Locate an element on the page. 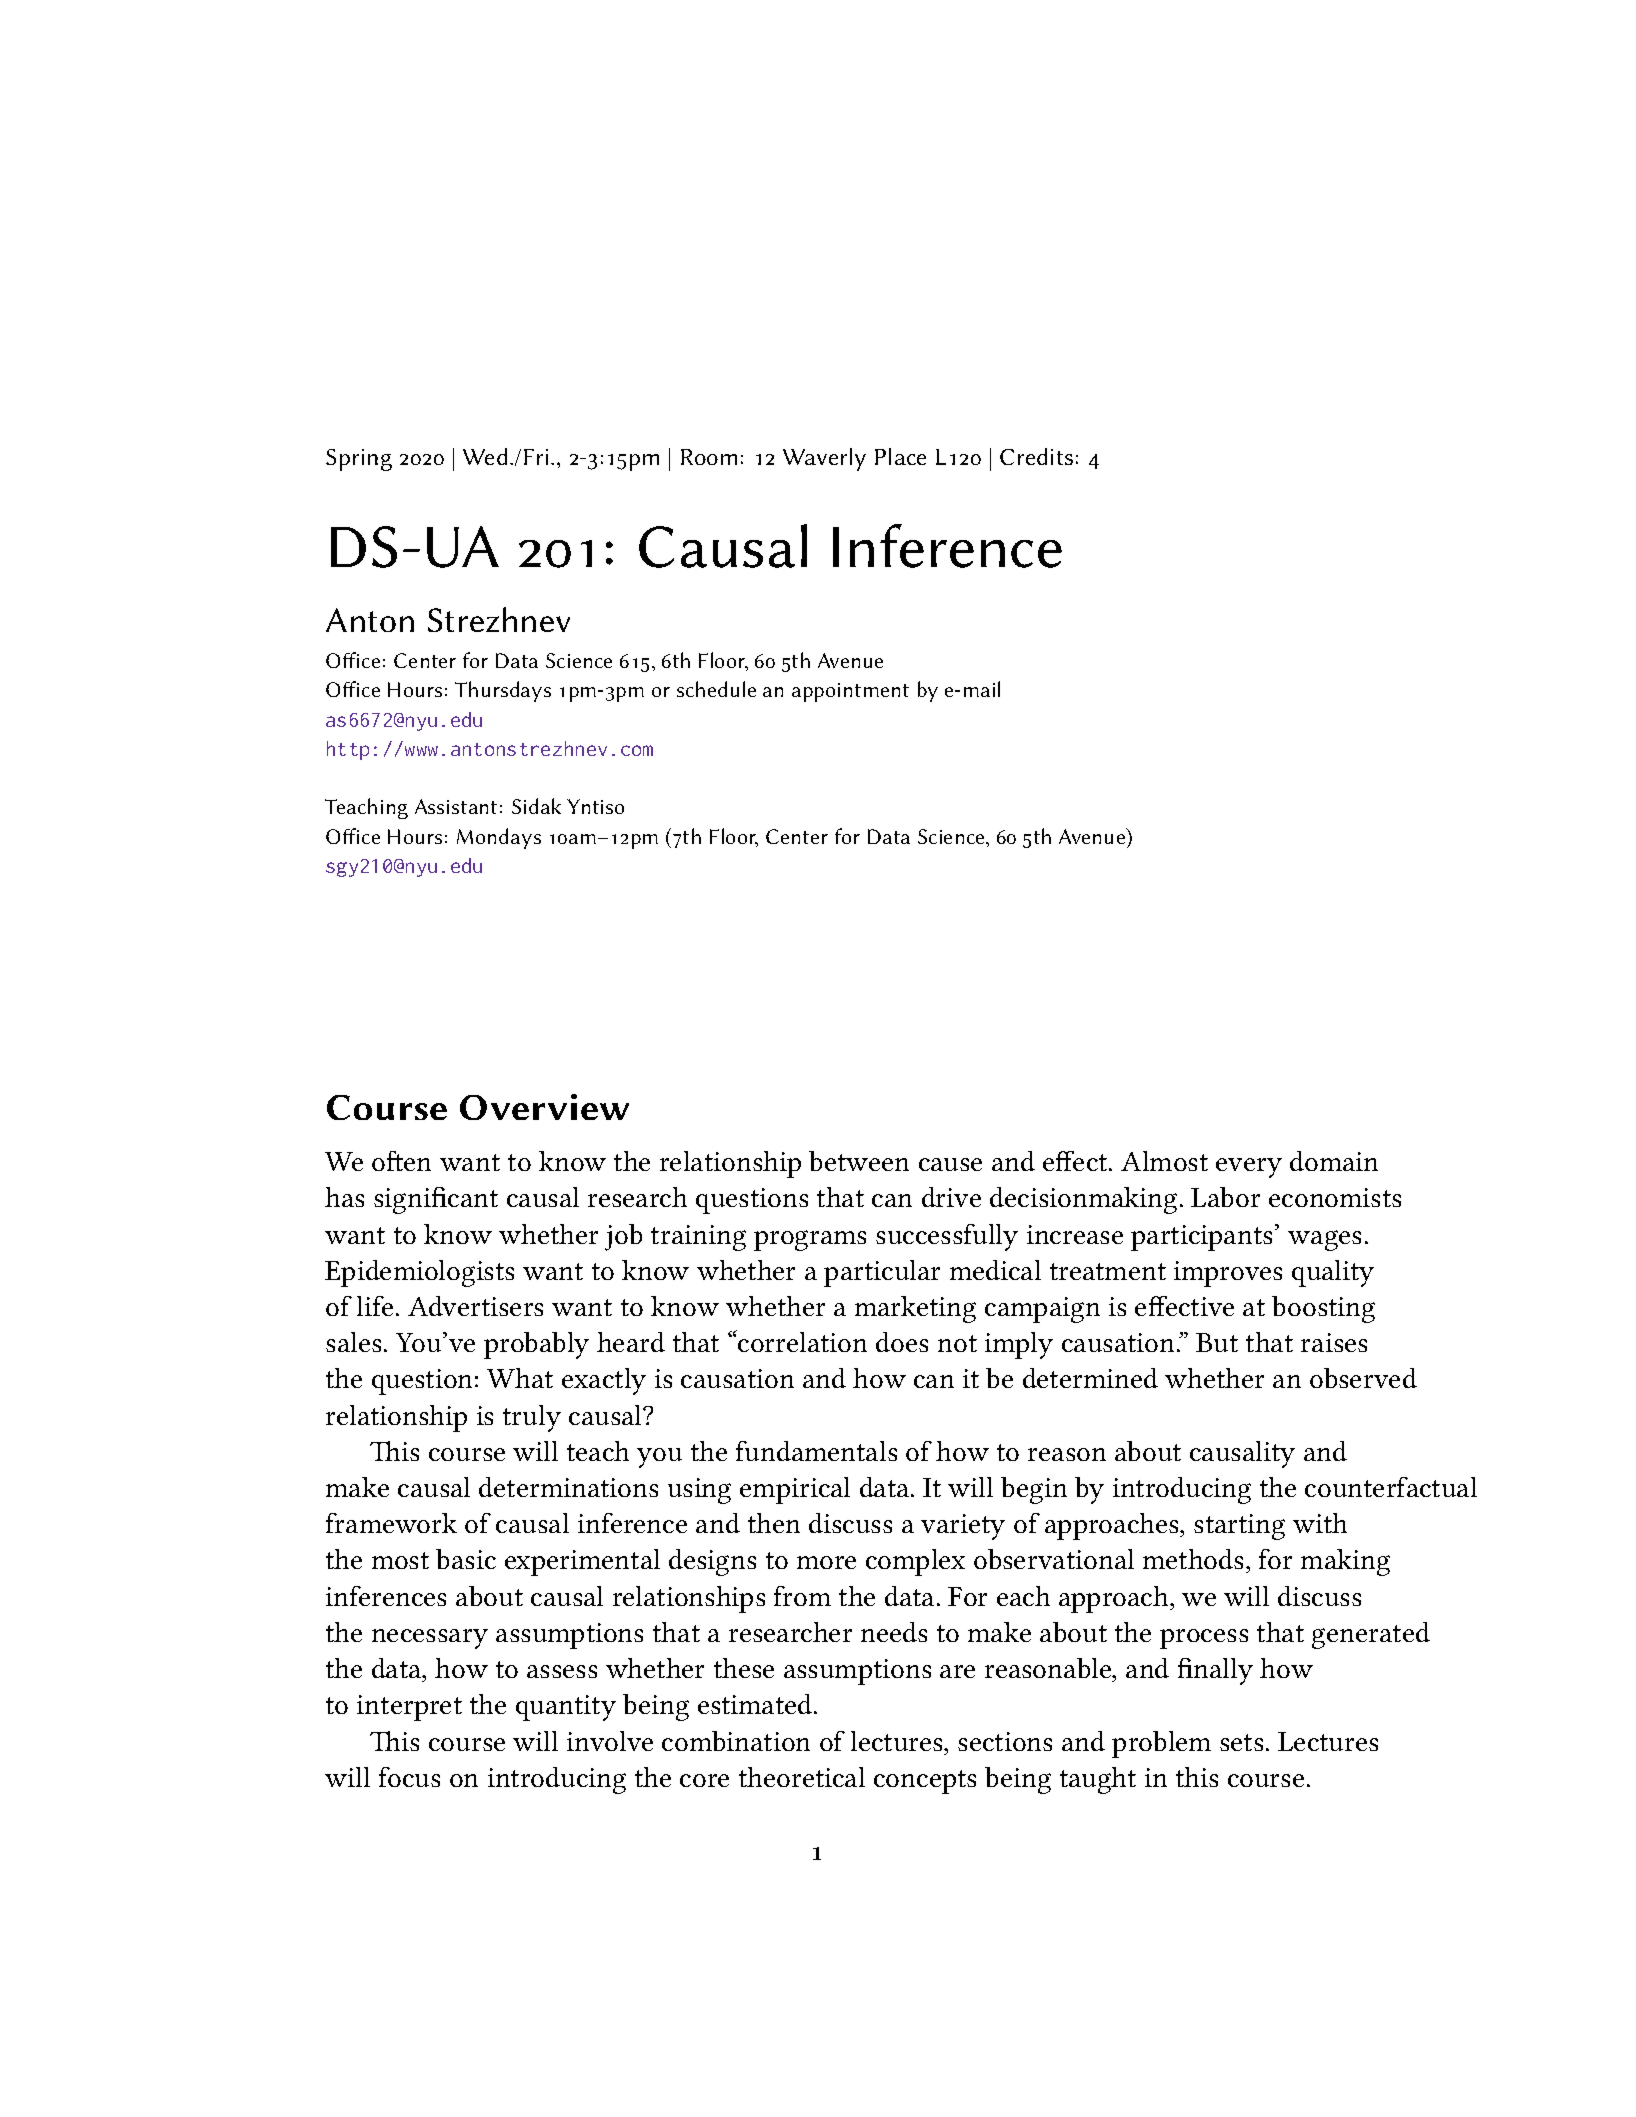 This image has width=1636, height=2117. Assistant is located at coordinates (456, 806).
